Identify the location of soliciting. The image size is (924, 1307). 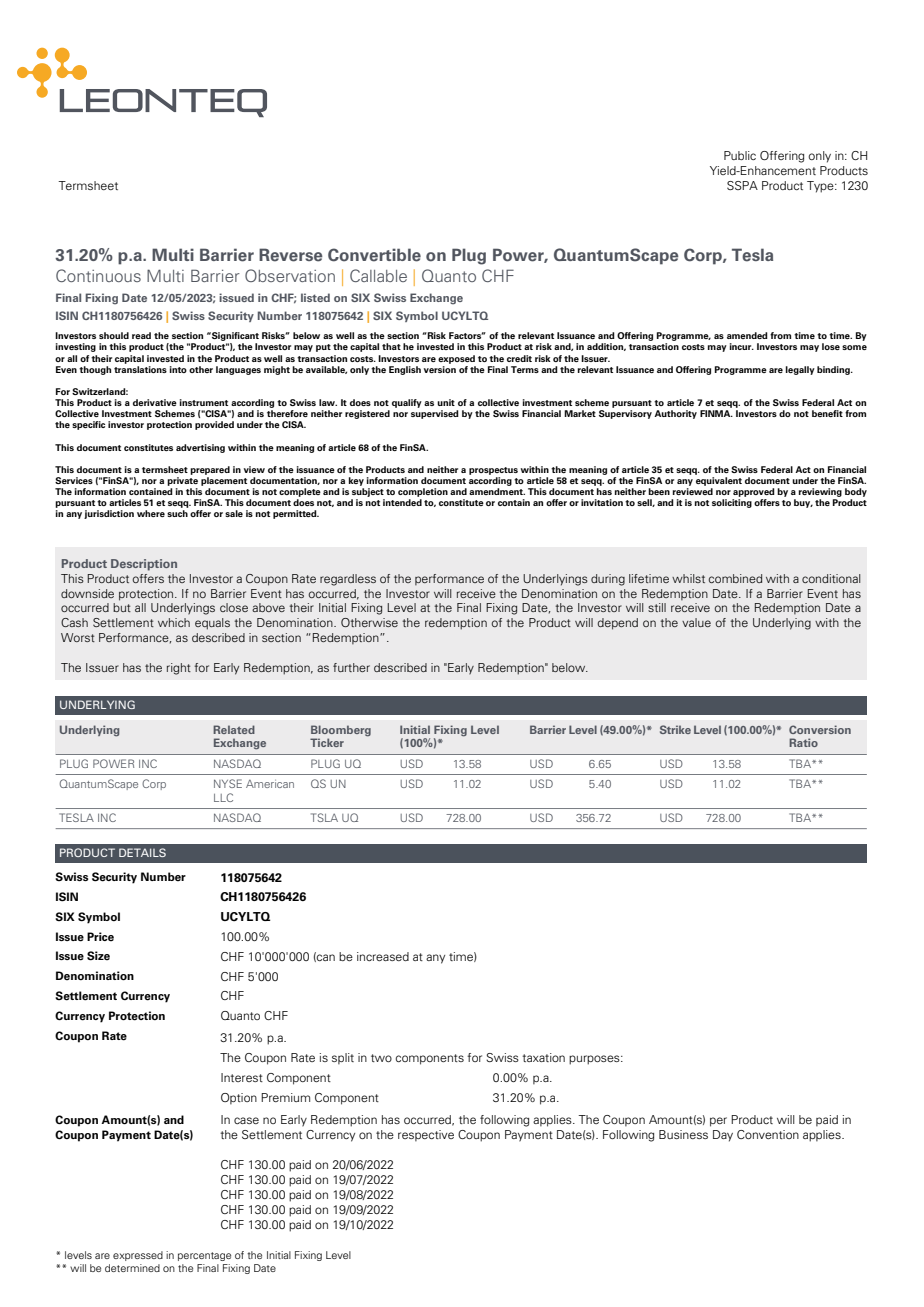
(732, 503).
